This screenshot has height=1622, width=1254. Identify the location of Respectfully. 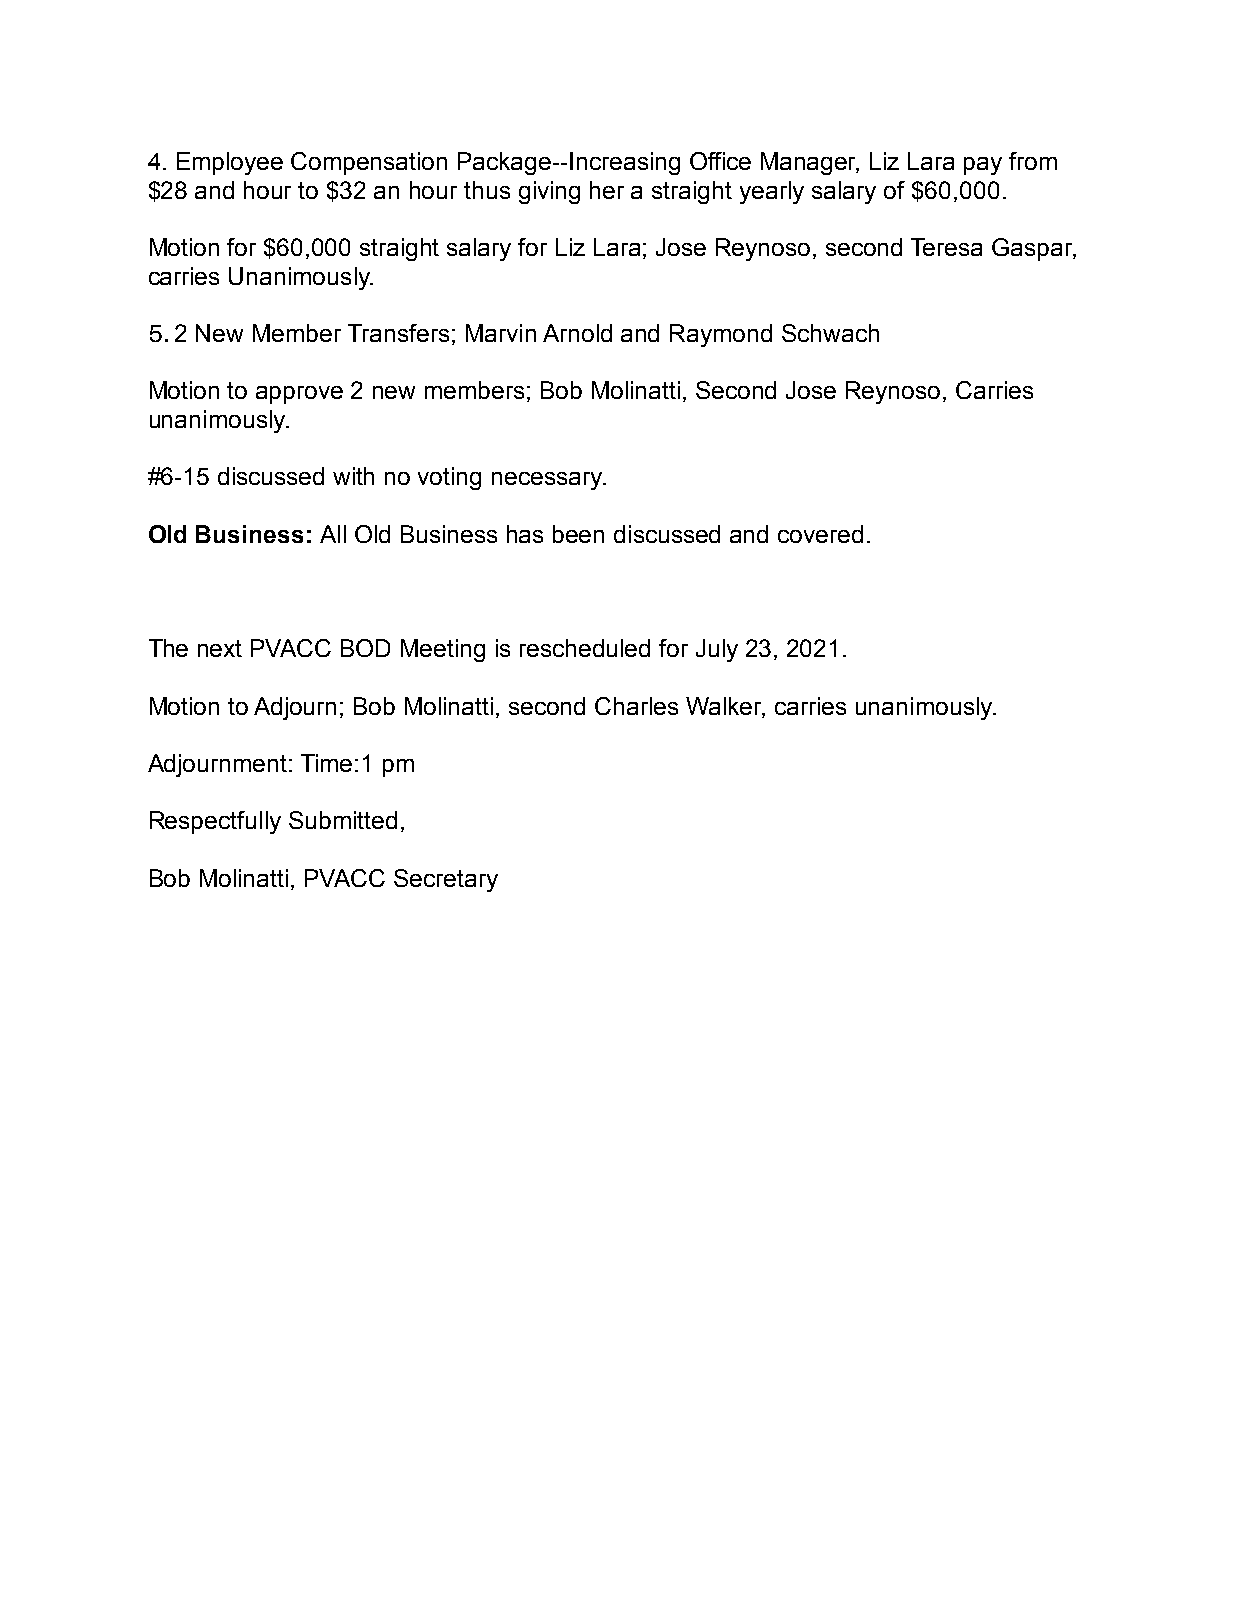
(215, 822).
